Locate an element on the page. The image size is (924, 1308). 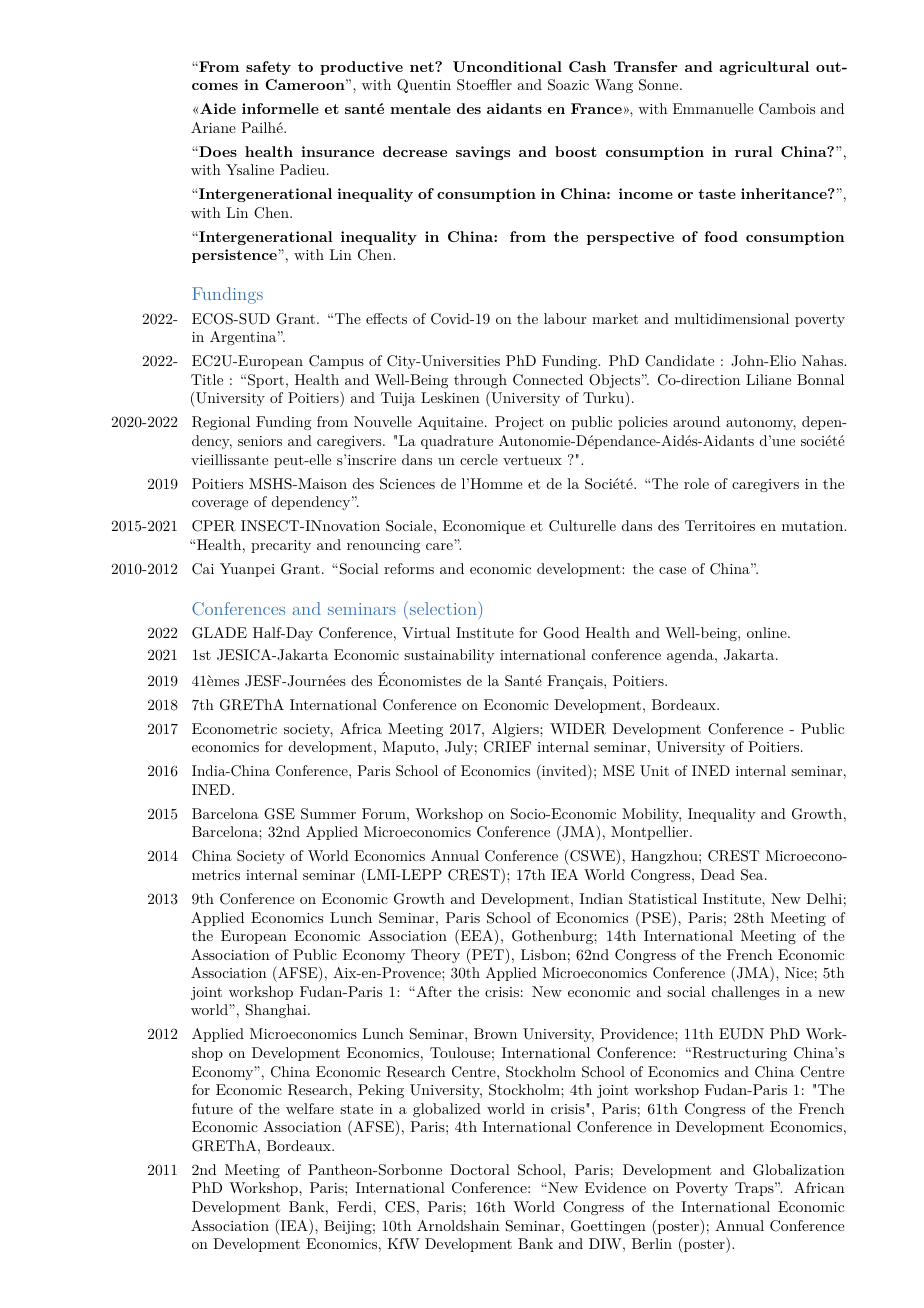
multidimensional is located at coordinates (732, 318).
